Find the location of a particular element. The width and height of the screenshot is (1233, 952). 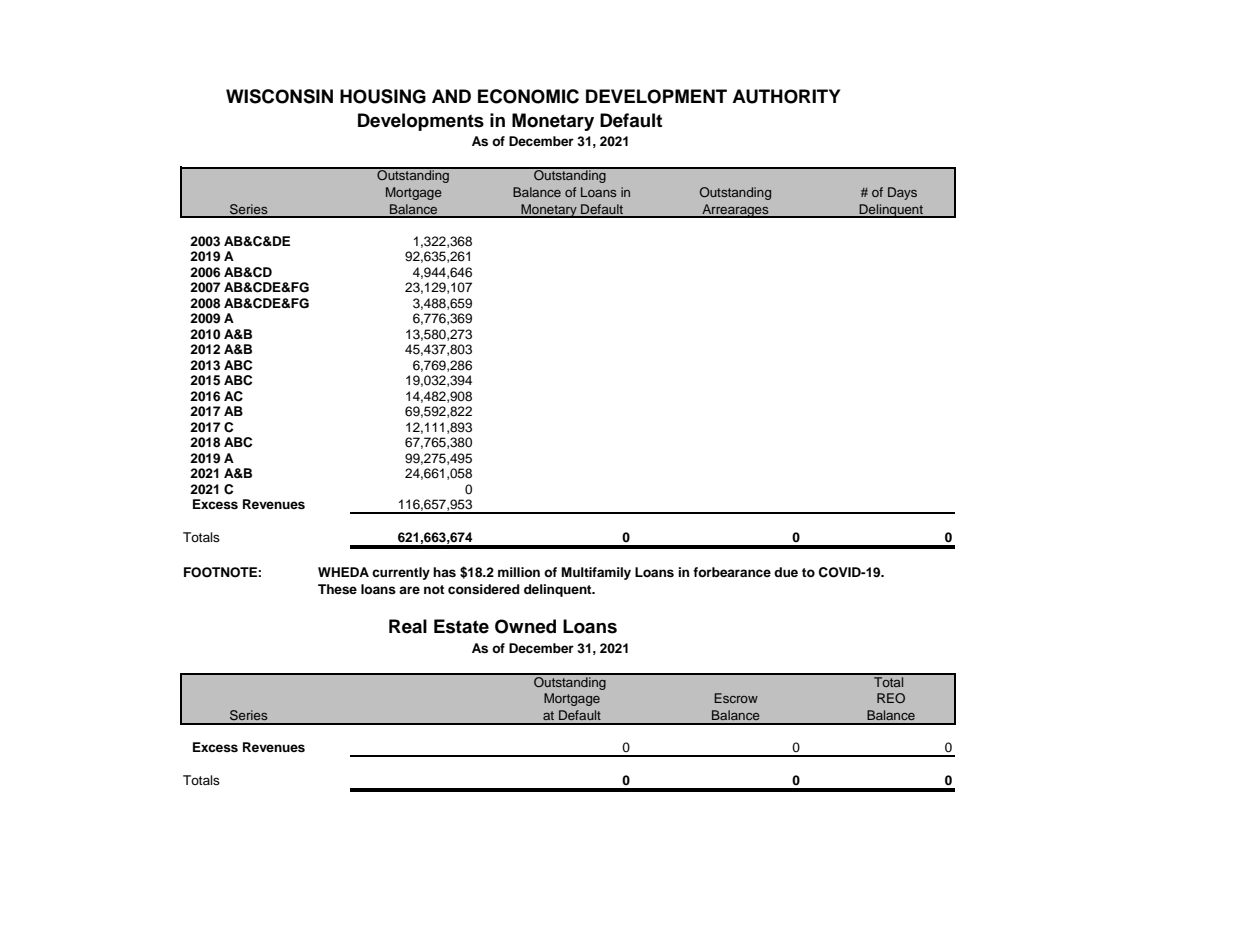

million is located at coordinates (519, 572).
